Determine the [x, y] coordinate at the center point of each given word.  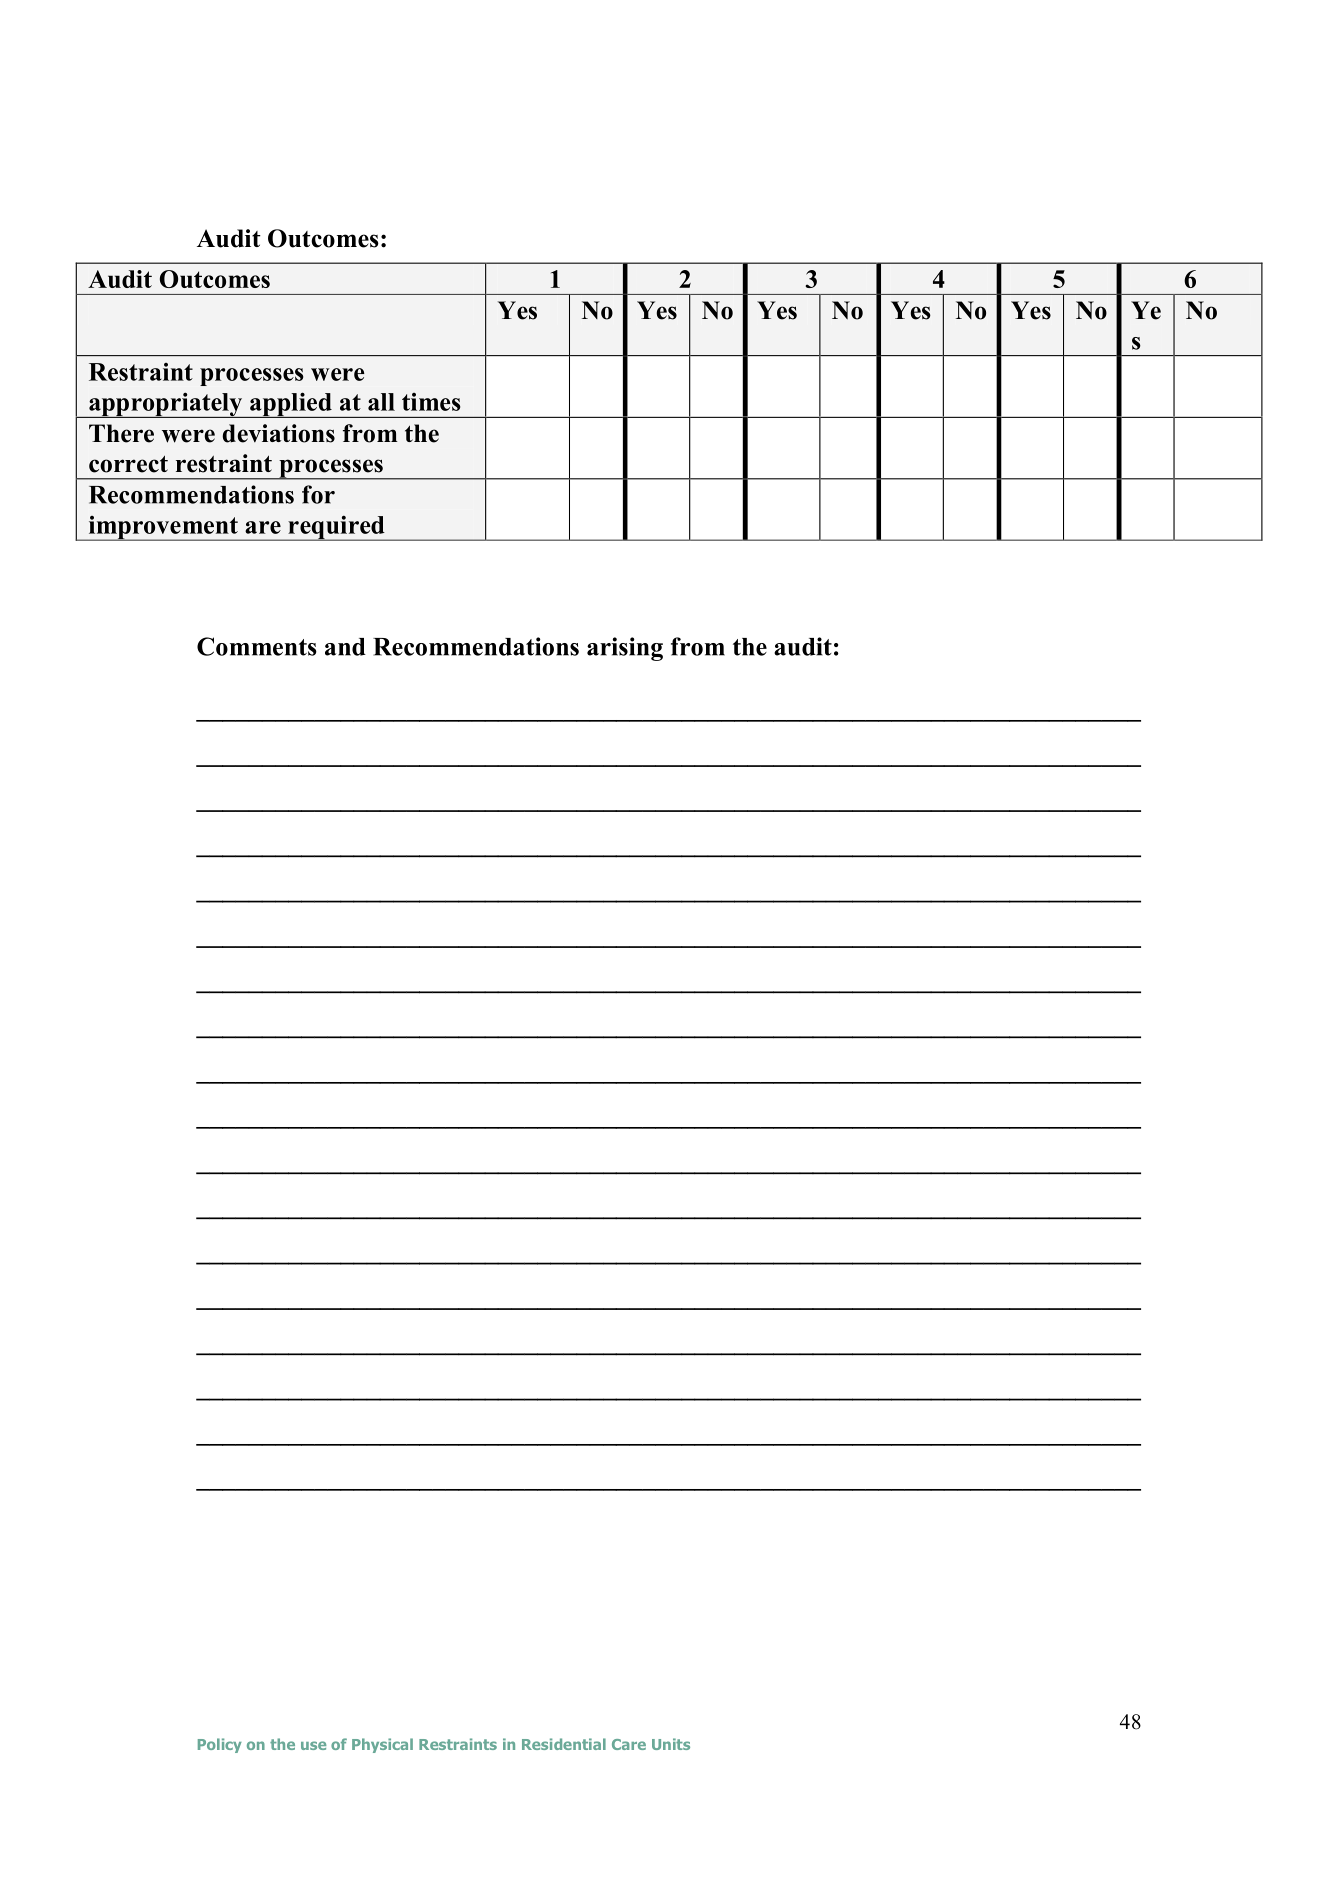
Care [629, 1744]
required [336, 528]
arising [625, 649]
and [345, 647]
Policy [220, 1745]
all [381, 402]
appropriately [166, 405]
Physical [382, 1745]
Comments [257, 646]
